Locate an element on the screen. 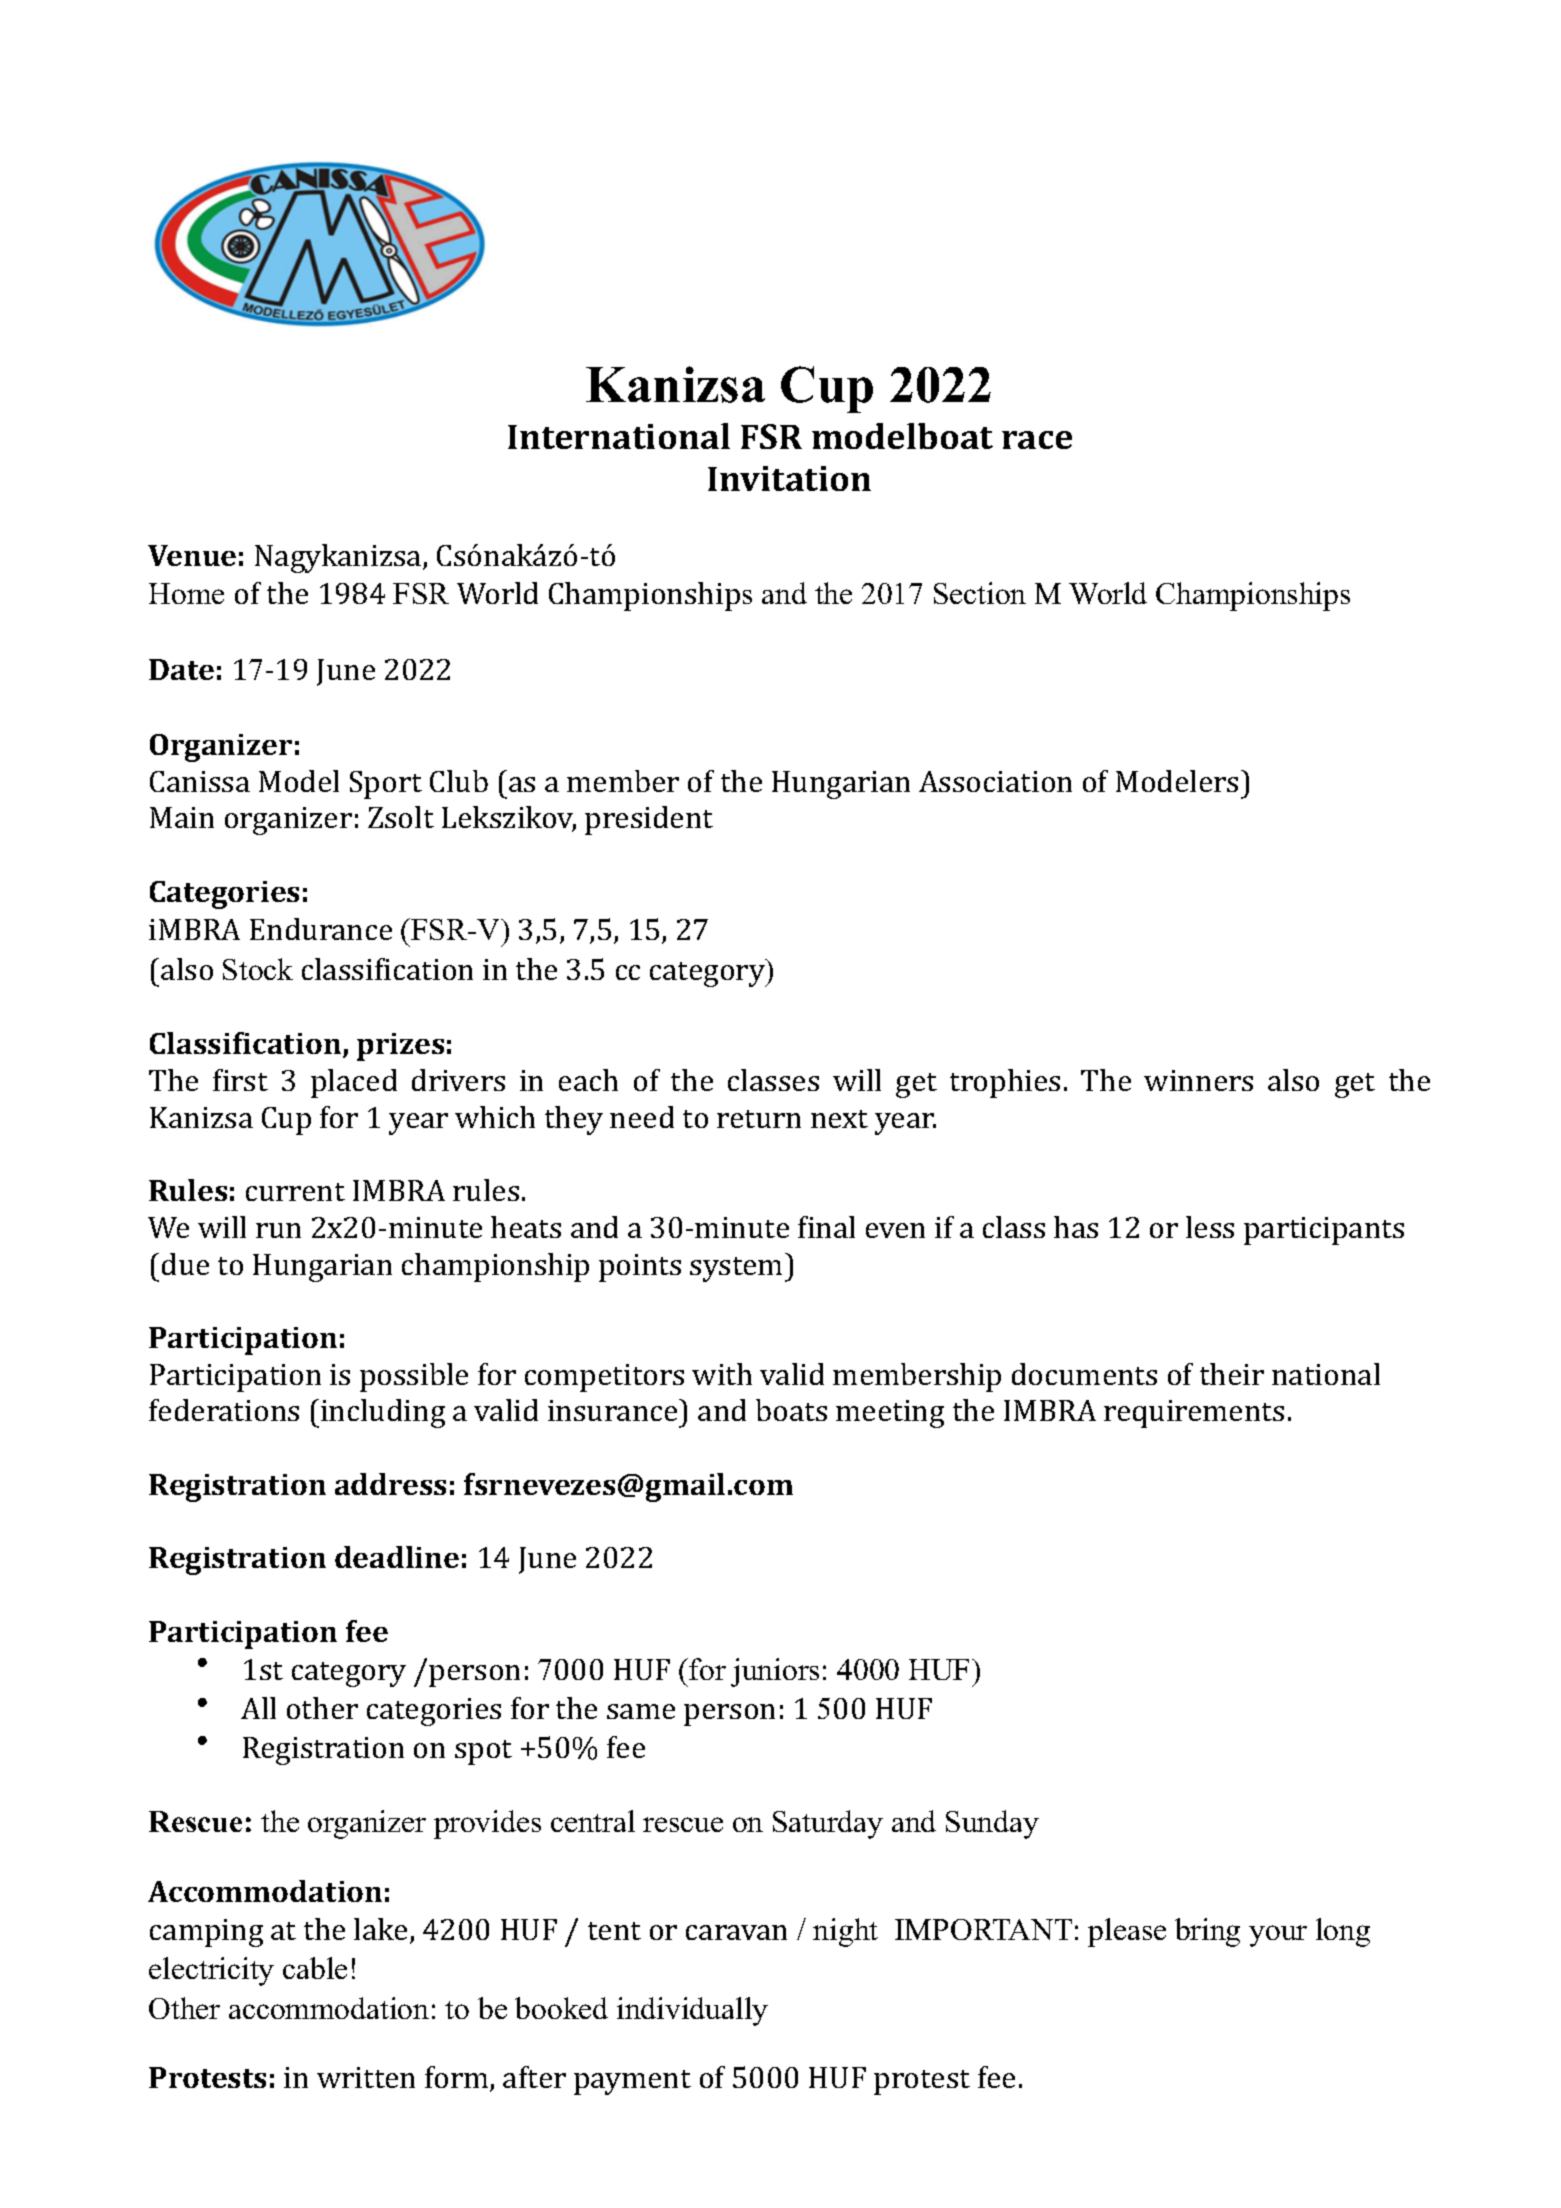 This screenshot has height=2208, width=1561. Sunday is located at coordinates (992, 1824).
